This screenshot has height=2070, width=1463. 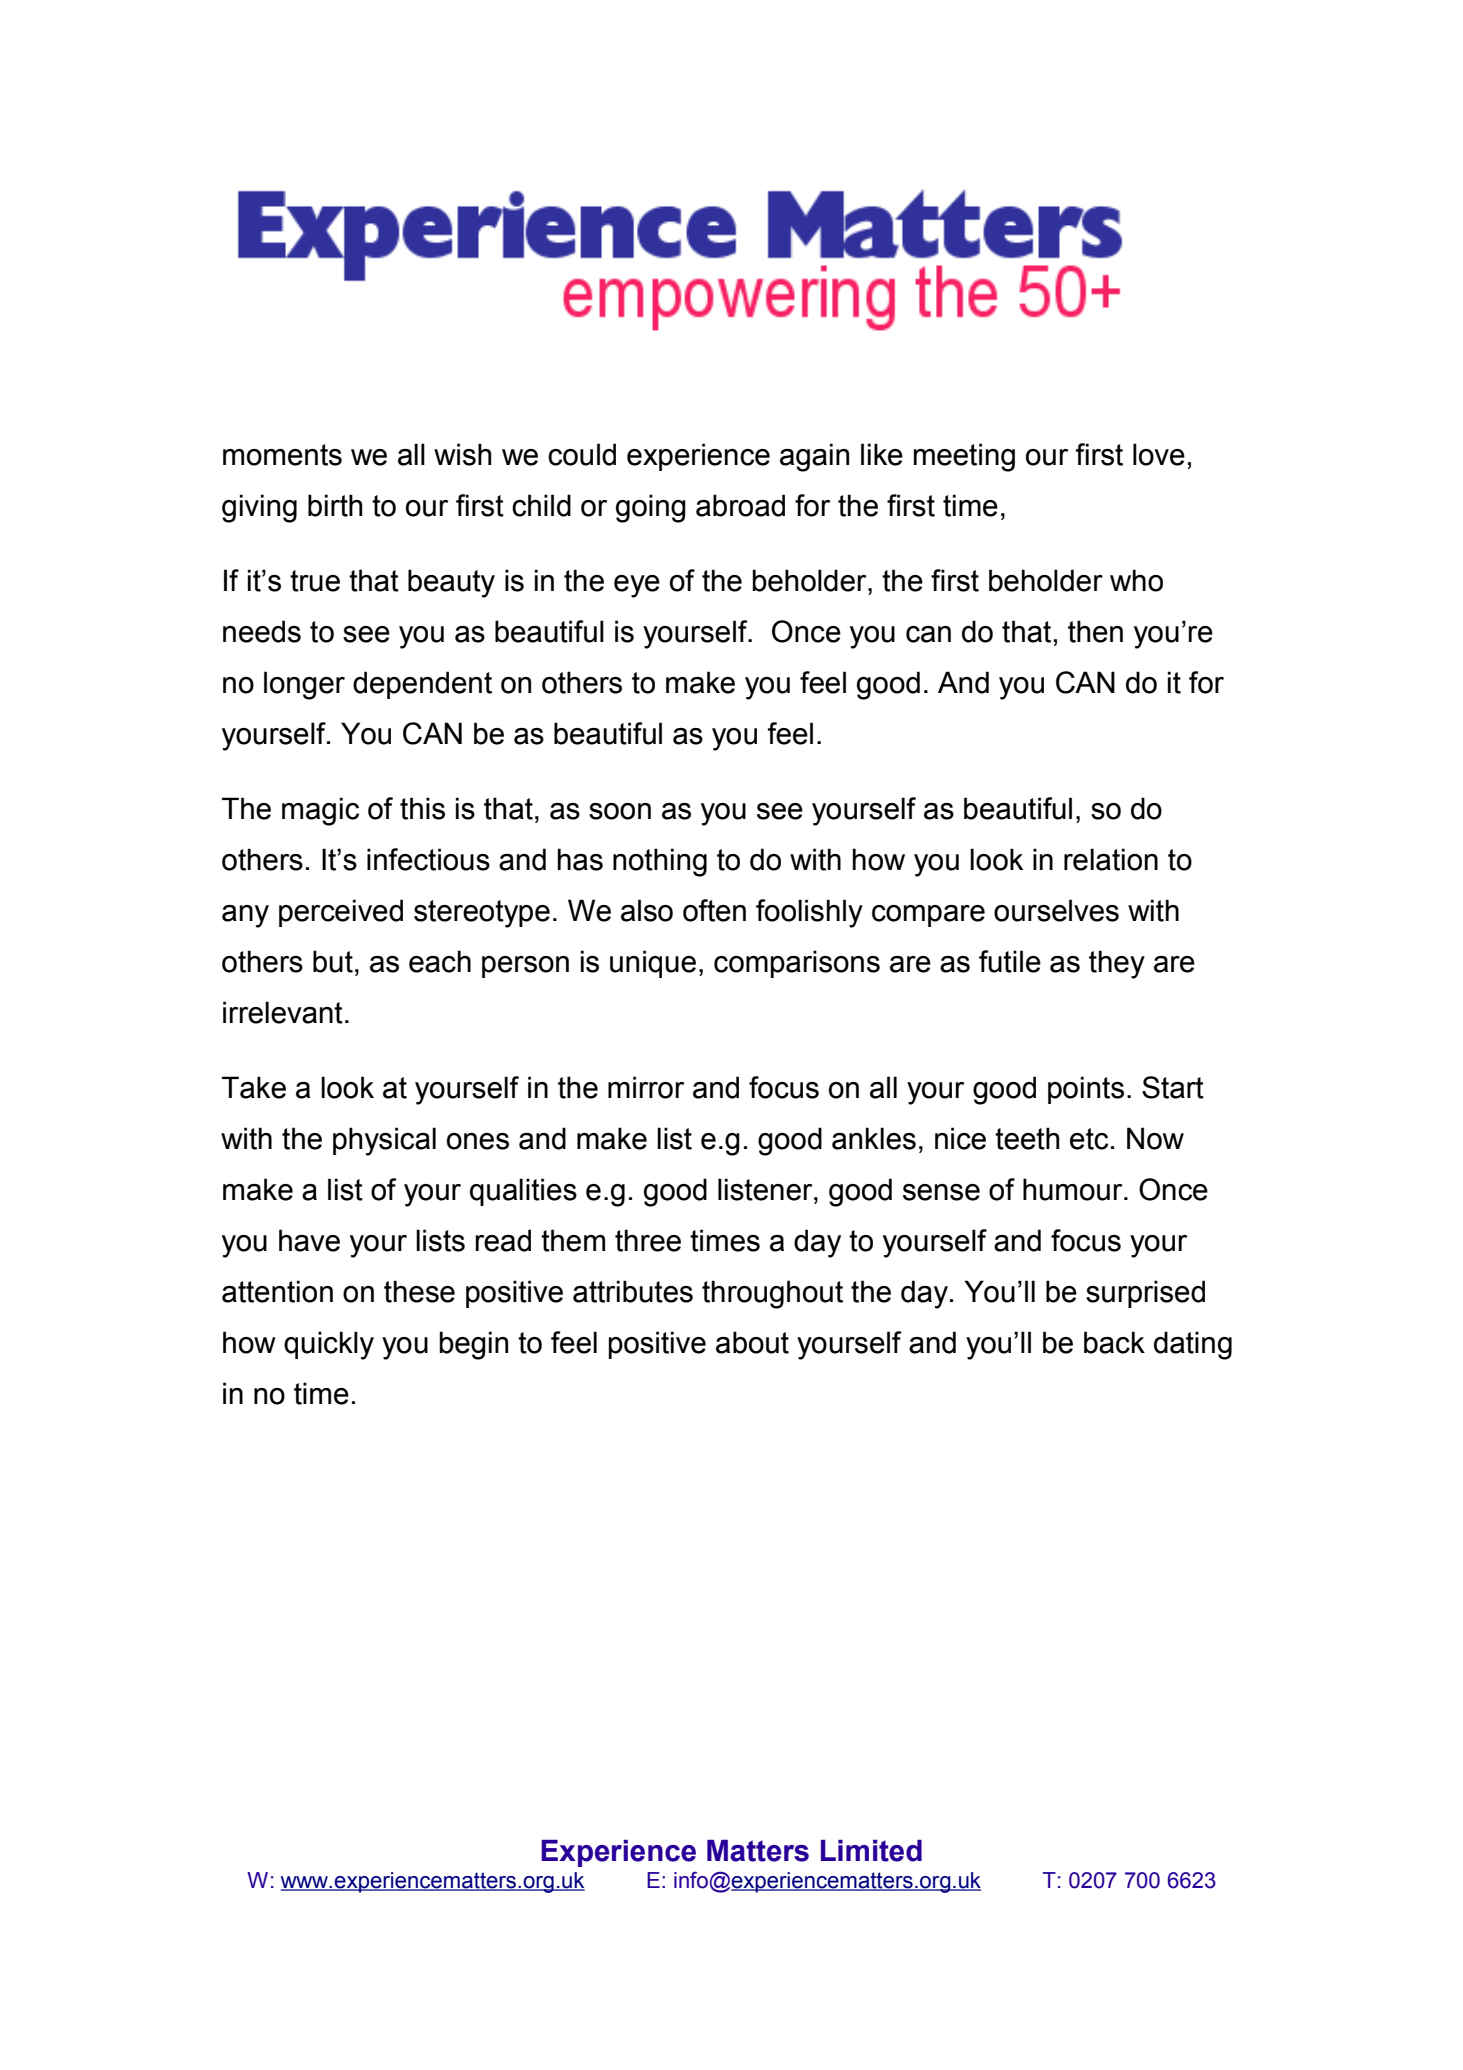 What do you see at coordinates (740, 505) in the screenshot?
I see `abroad` at bounding box center [740, 505].
